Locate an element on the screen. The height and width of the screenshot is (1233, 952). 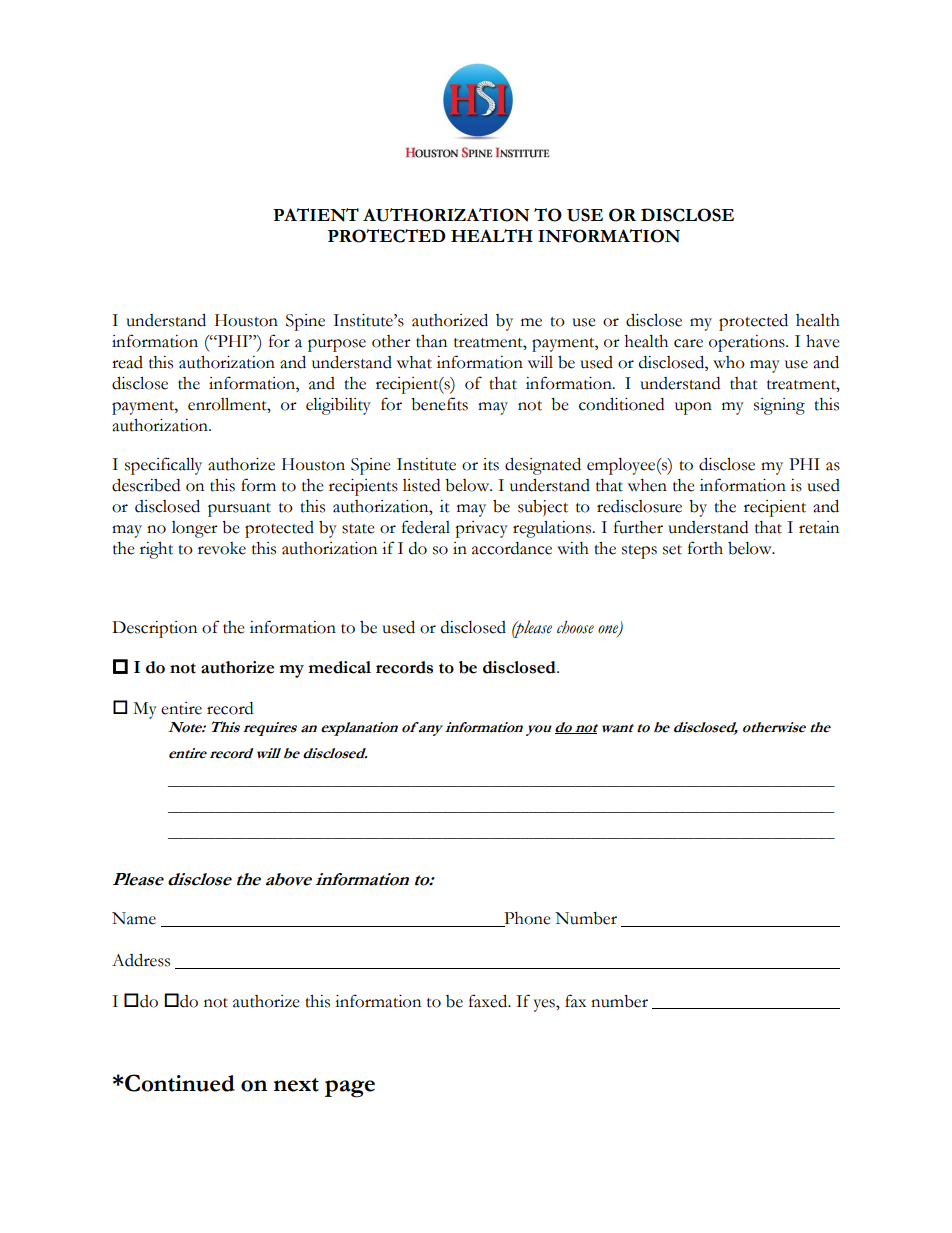
PATIENT is located at coordinates (316, 215).
